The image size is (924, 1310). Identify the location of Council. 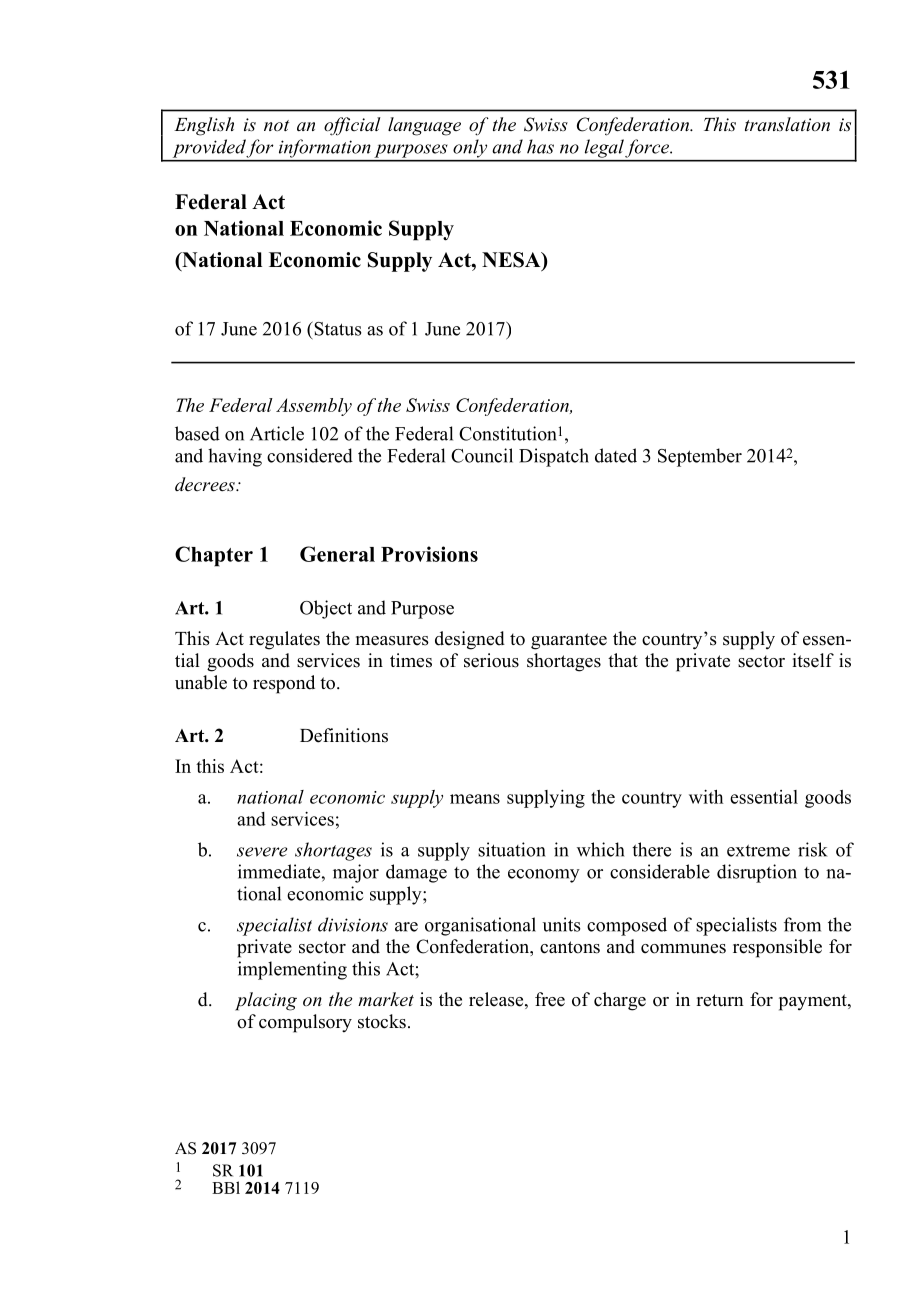
(482, 455).
